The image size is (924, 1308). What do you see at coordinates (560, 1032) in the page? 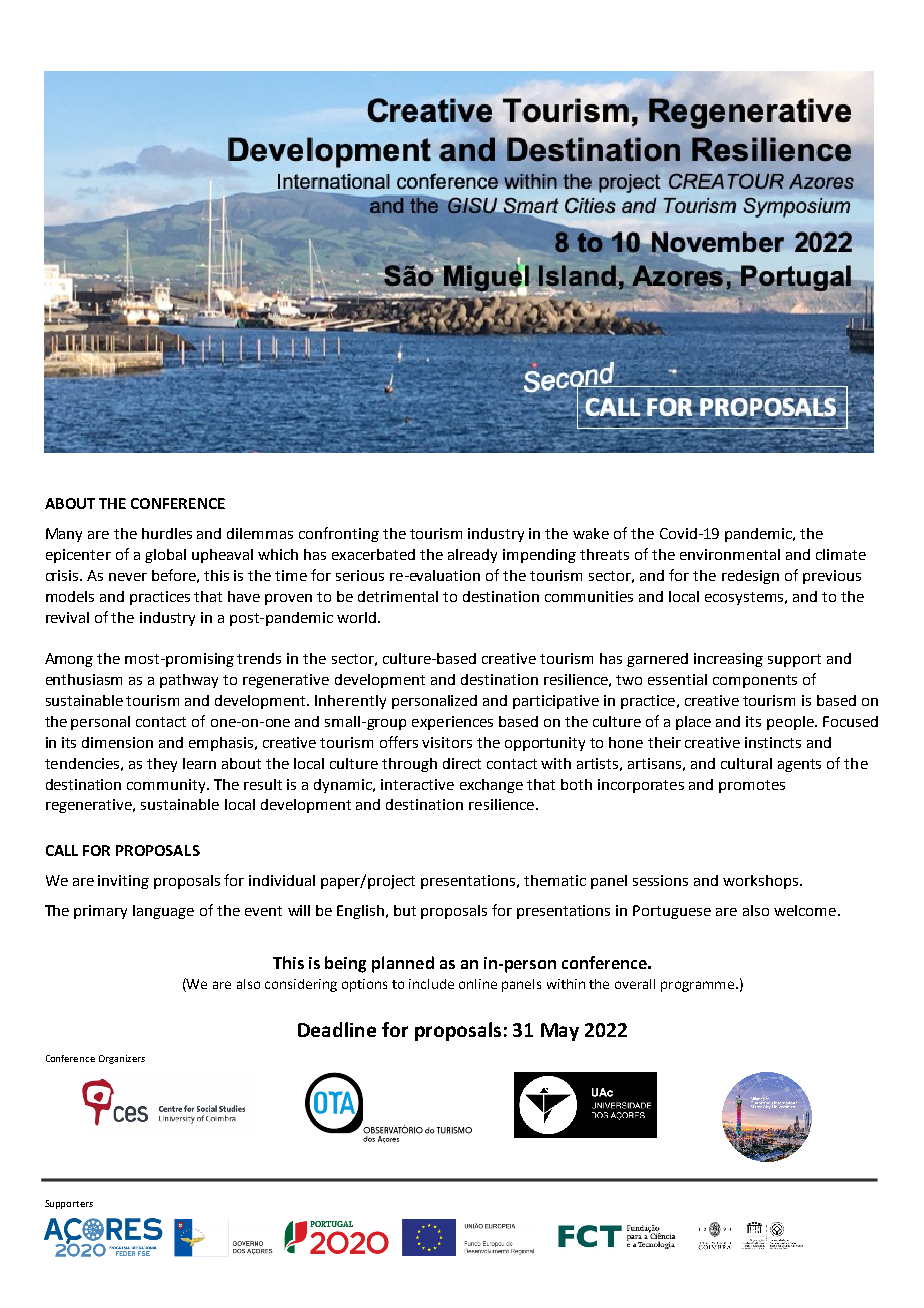
I see `May` at bounding box center [560, 1032].
